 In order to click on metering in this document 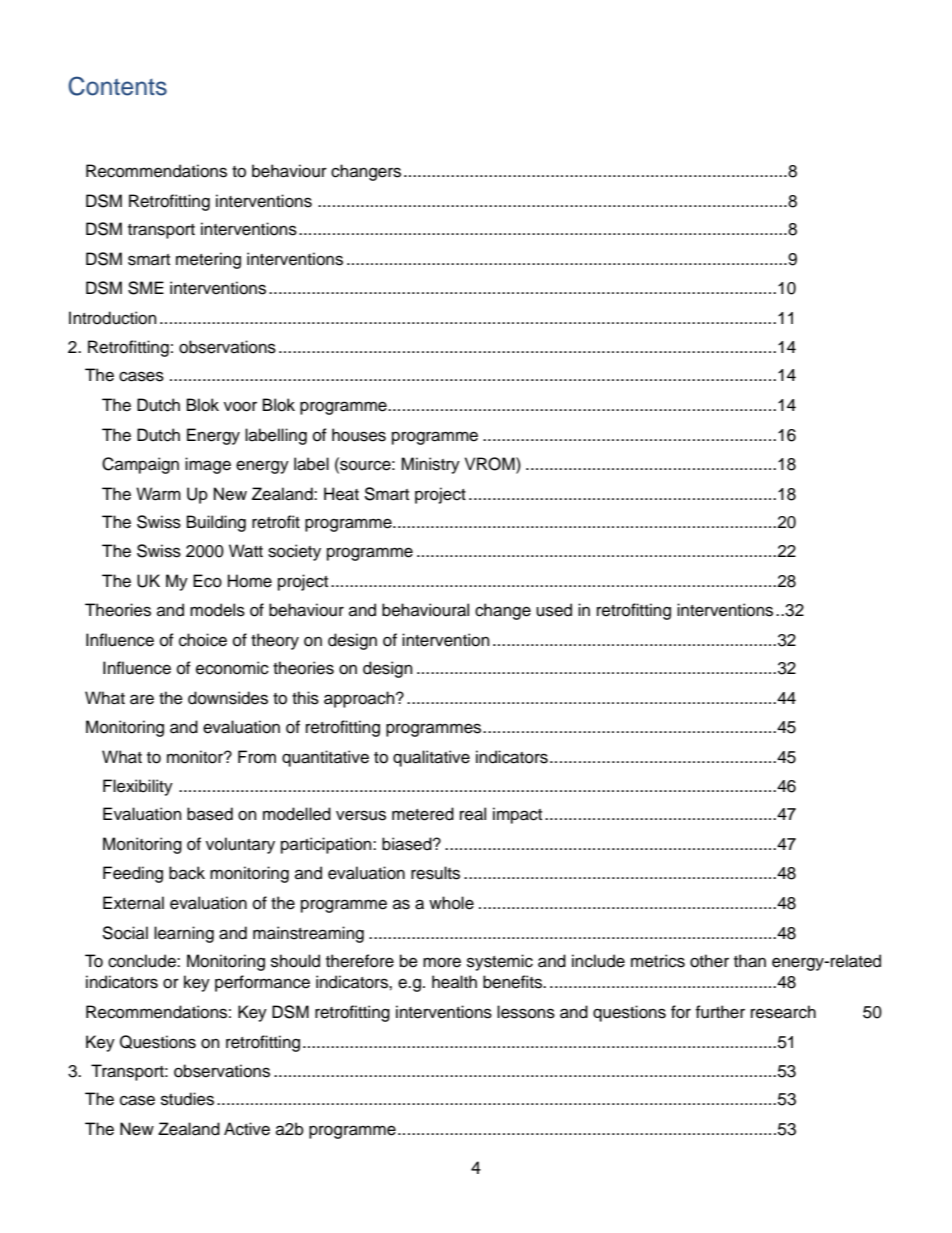, I will do `click(208, 260)`.
